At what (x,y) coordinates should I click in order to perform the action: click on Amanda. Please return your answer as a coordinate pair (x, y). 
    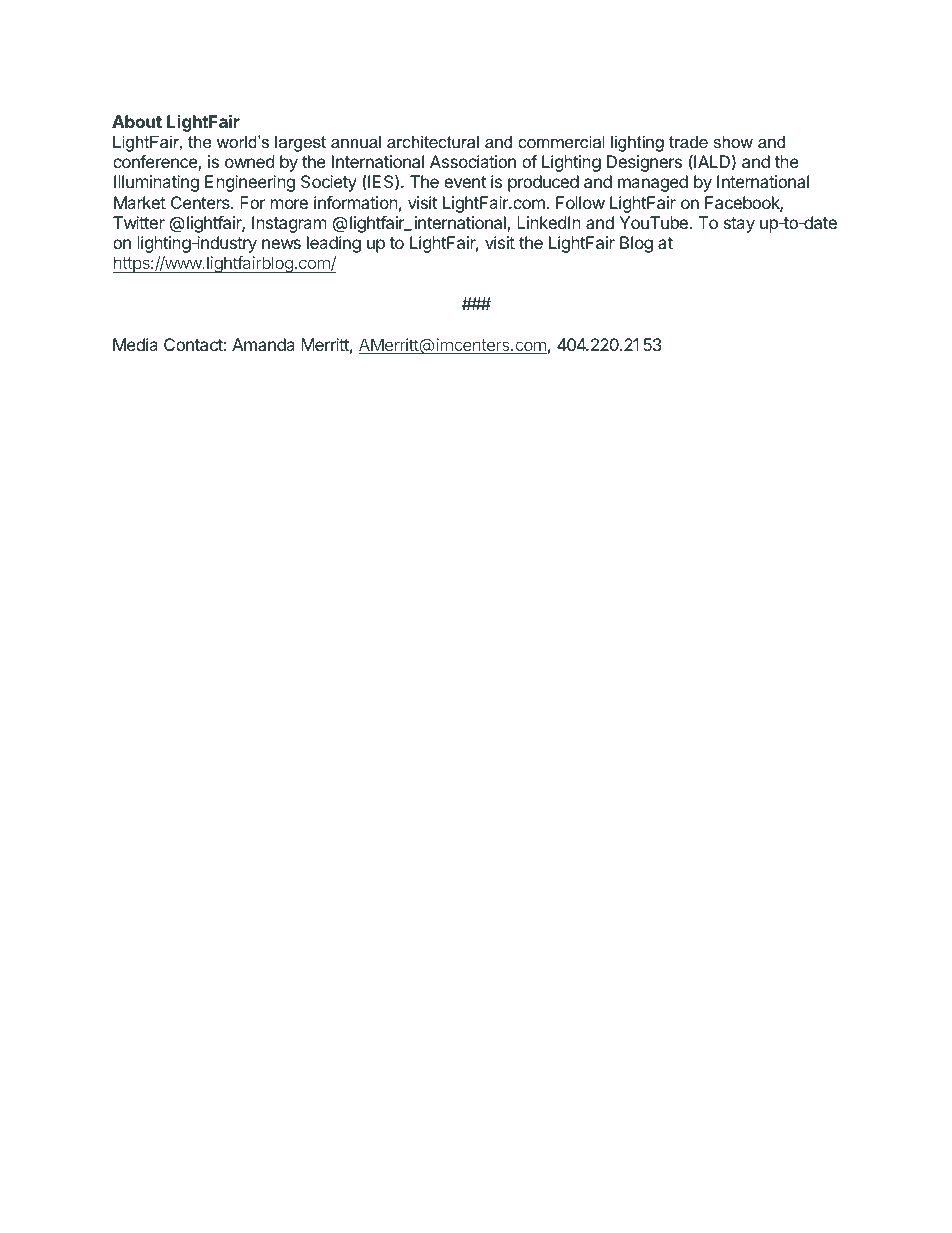
    Looking at the image, I should click on (263, 344).
